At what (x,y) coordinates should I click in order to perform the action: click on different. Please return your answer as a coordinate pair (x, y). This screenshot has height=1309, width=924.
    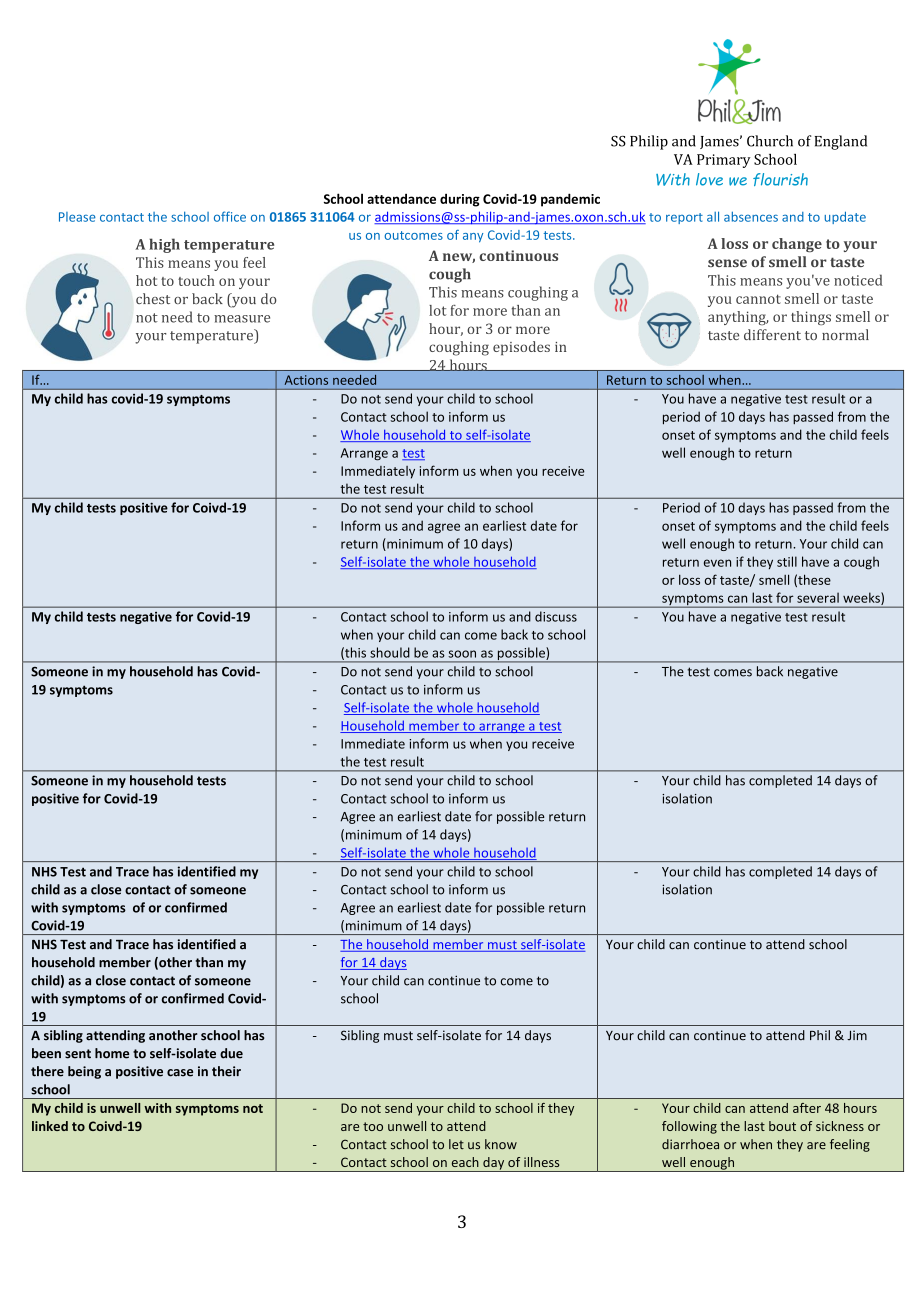
    Looking at the image, I should click on (772, 334).
